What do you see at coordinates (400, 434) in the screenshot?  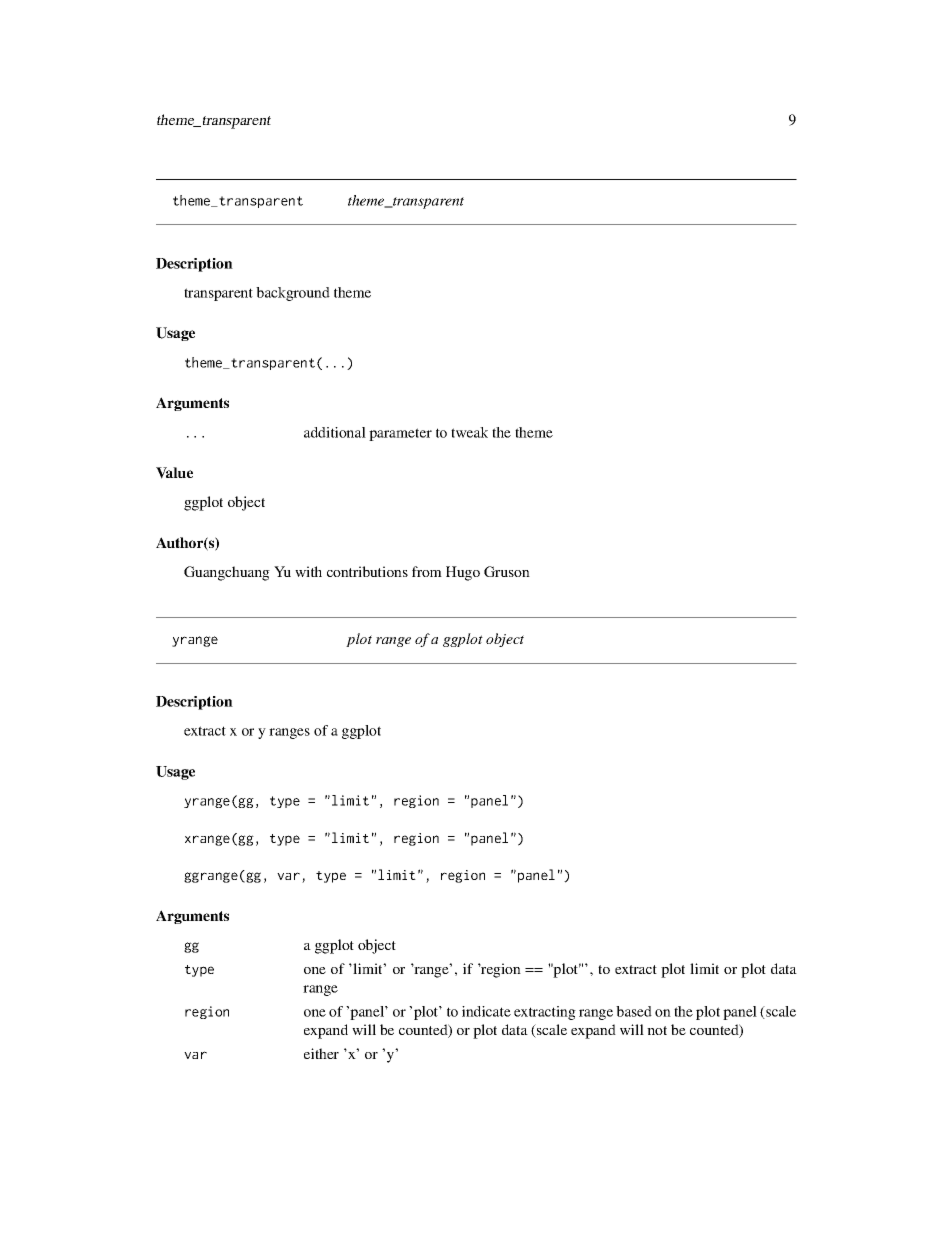 I see `parameter` at bounding box center [400, 434].
